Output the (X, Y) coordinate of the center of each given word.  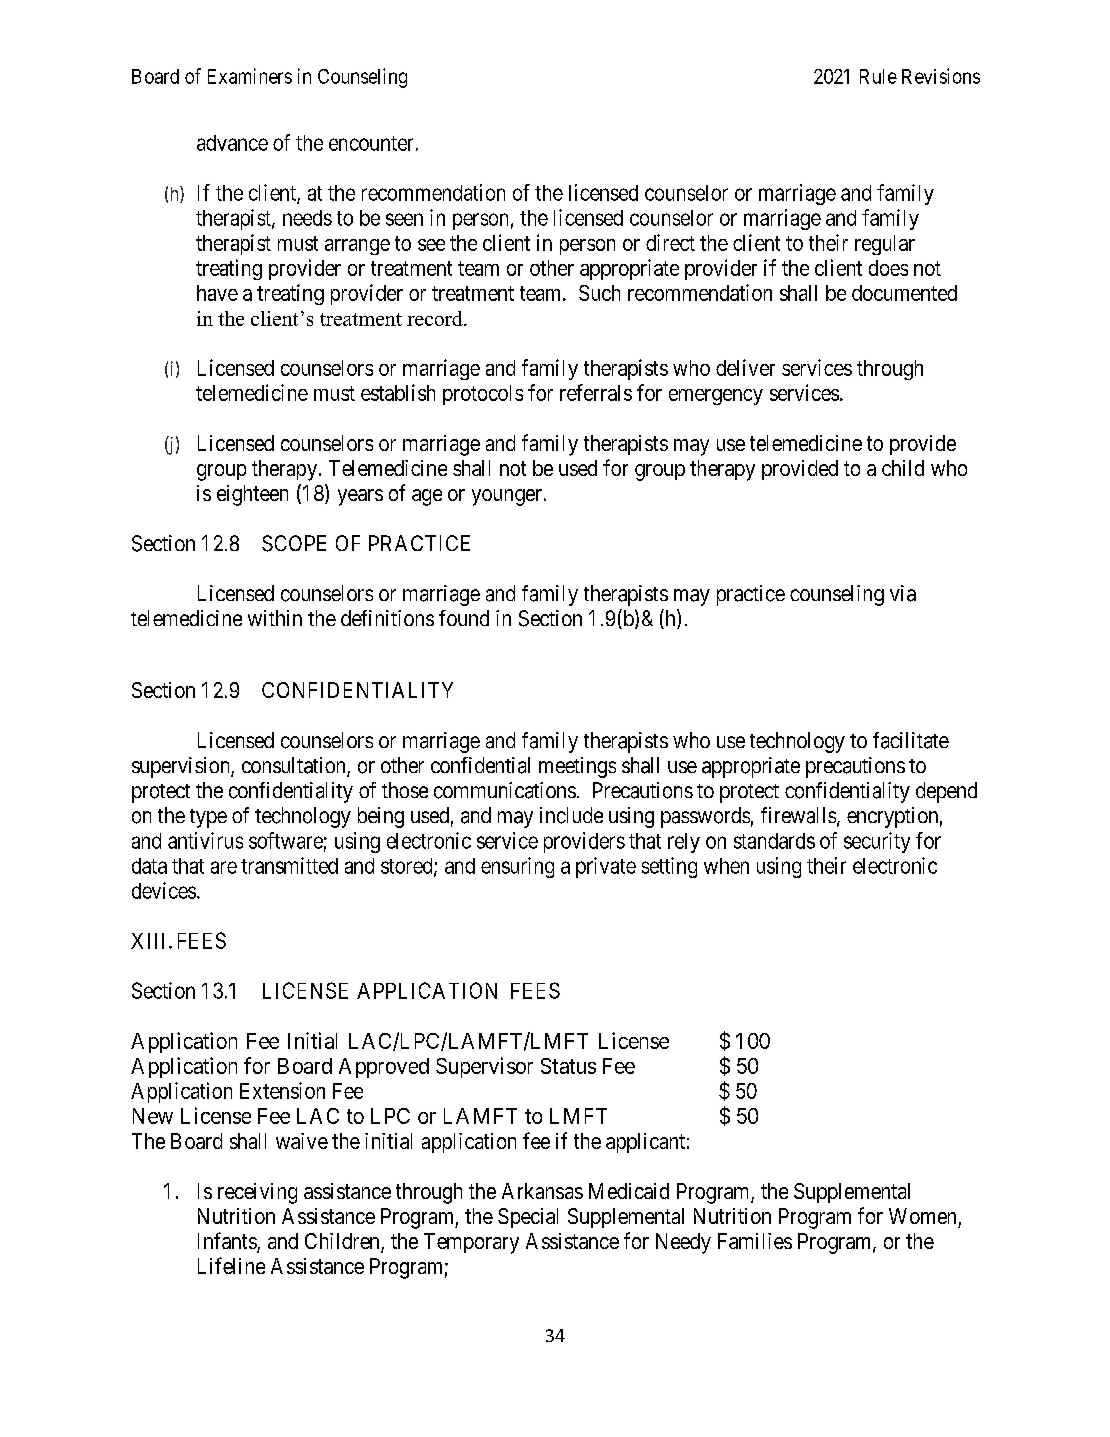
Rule (878, 76)
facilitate (911, 740)
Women (922, 1216)
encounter (371, 143)
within (275, 618)
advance (232, 143)
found (464, 618)
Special (528, 1218)
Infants (228, 1242)
